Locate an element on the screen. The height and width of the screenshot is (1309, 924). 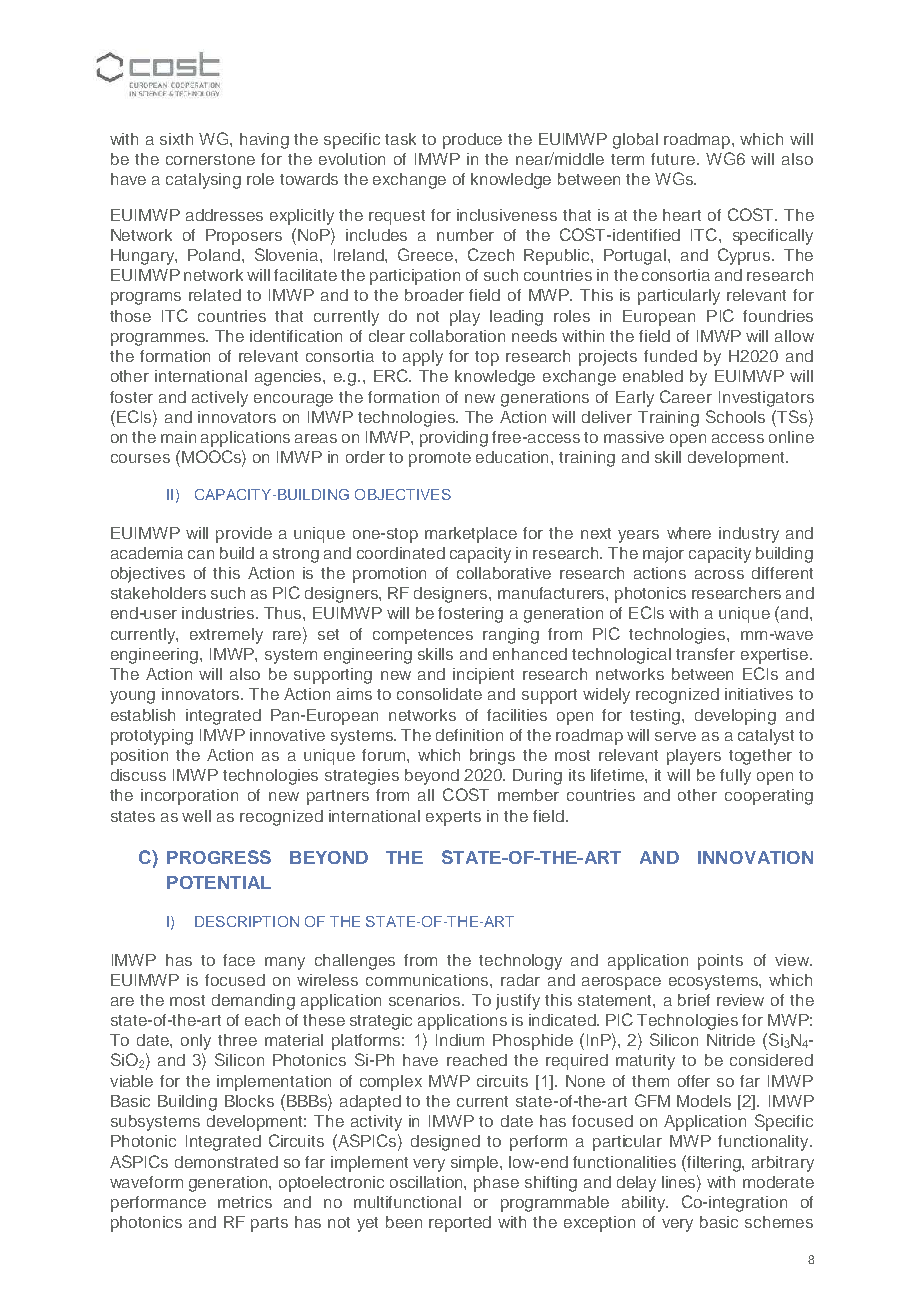
communications is located at coordinates (428, 980).
